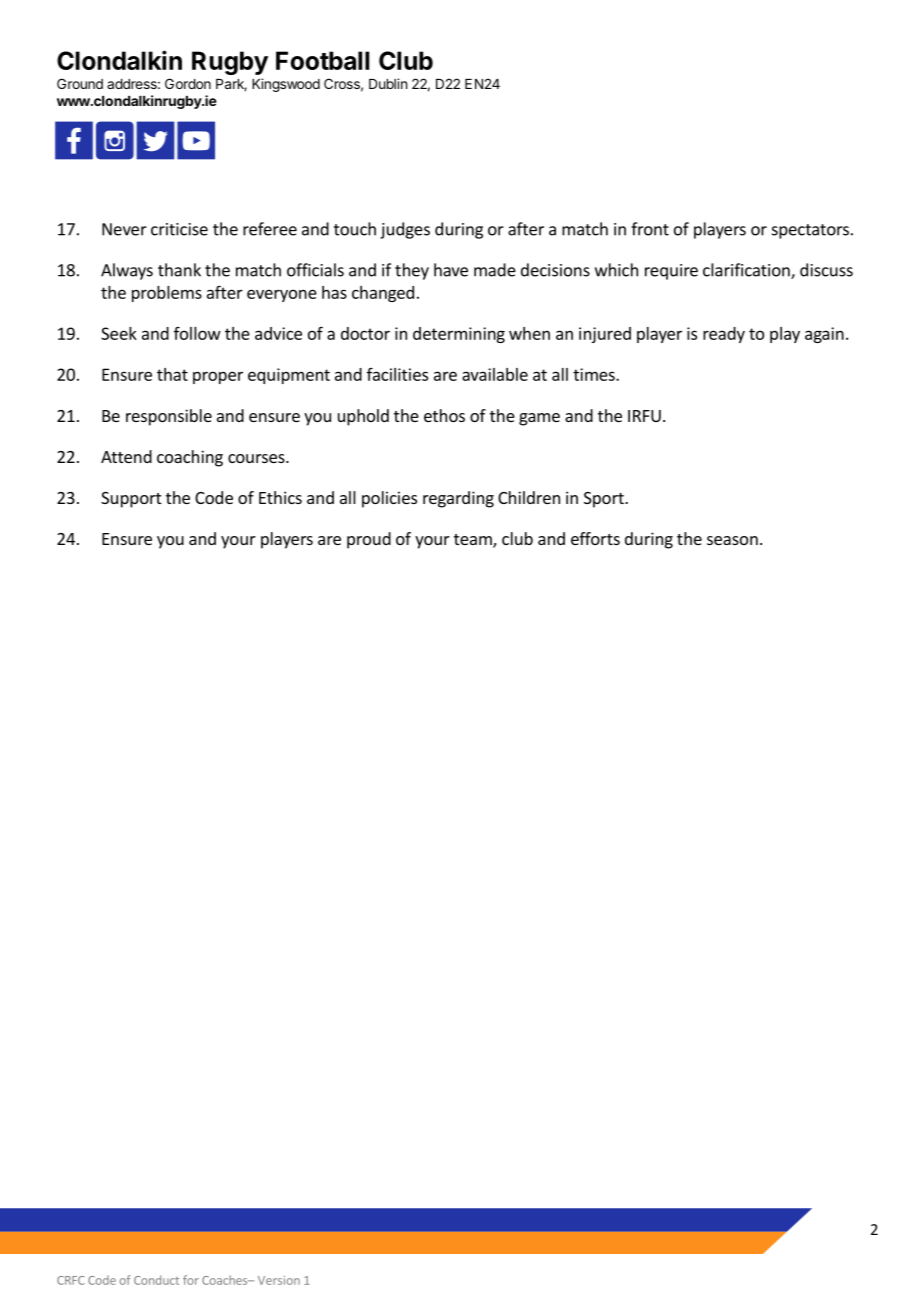  What do you see at coordinates (388, 83) in the screenshot?
I see `Dublin` at bounding box center [388, 83].
